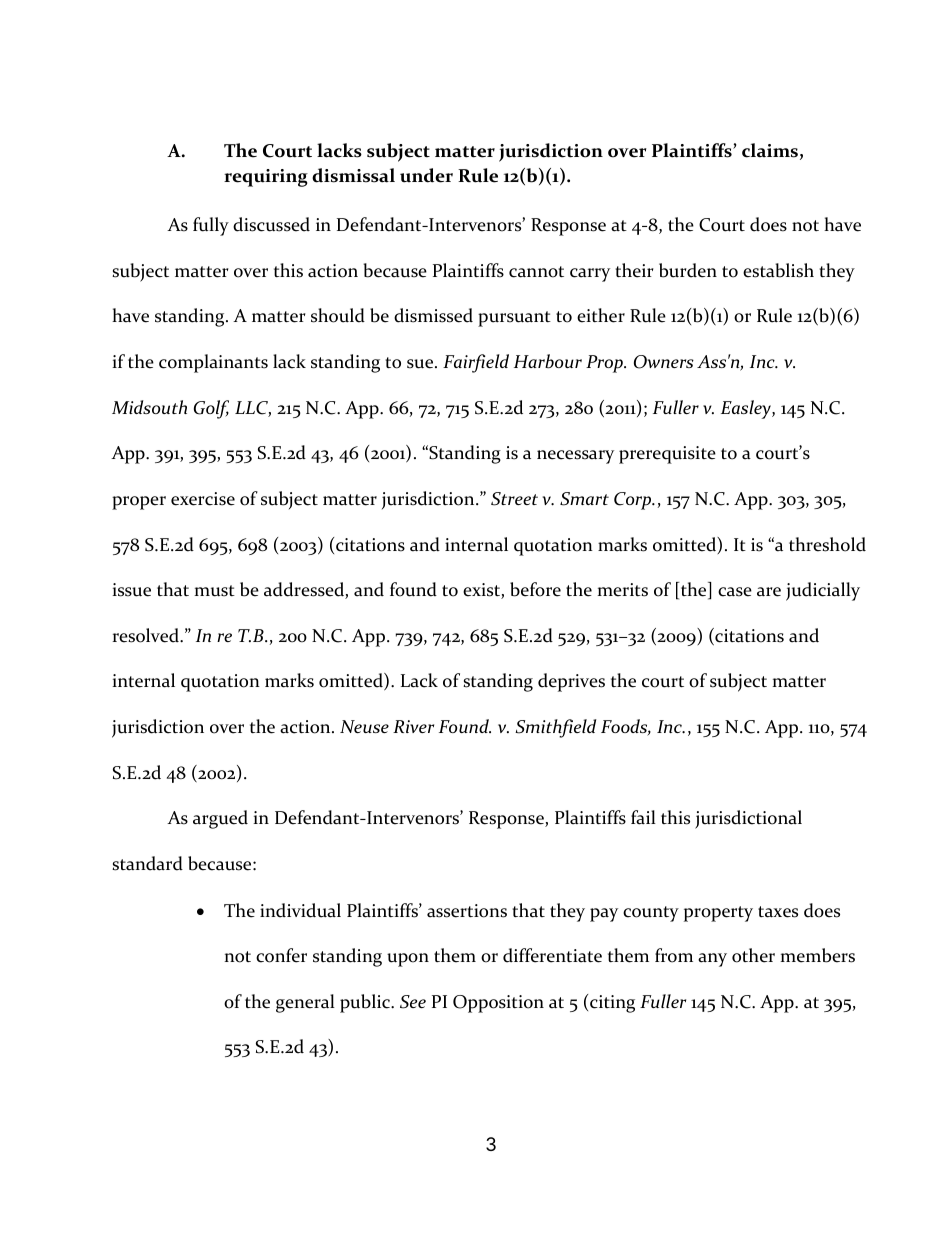  I want to click on before, so click(535, 589).
